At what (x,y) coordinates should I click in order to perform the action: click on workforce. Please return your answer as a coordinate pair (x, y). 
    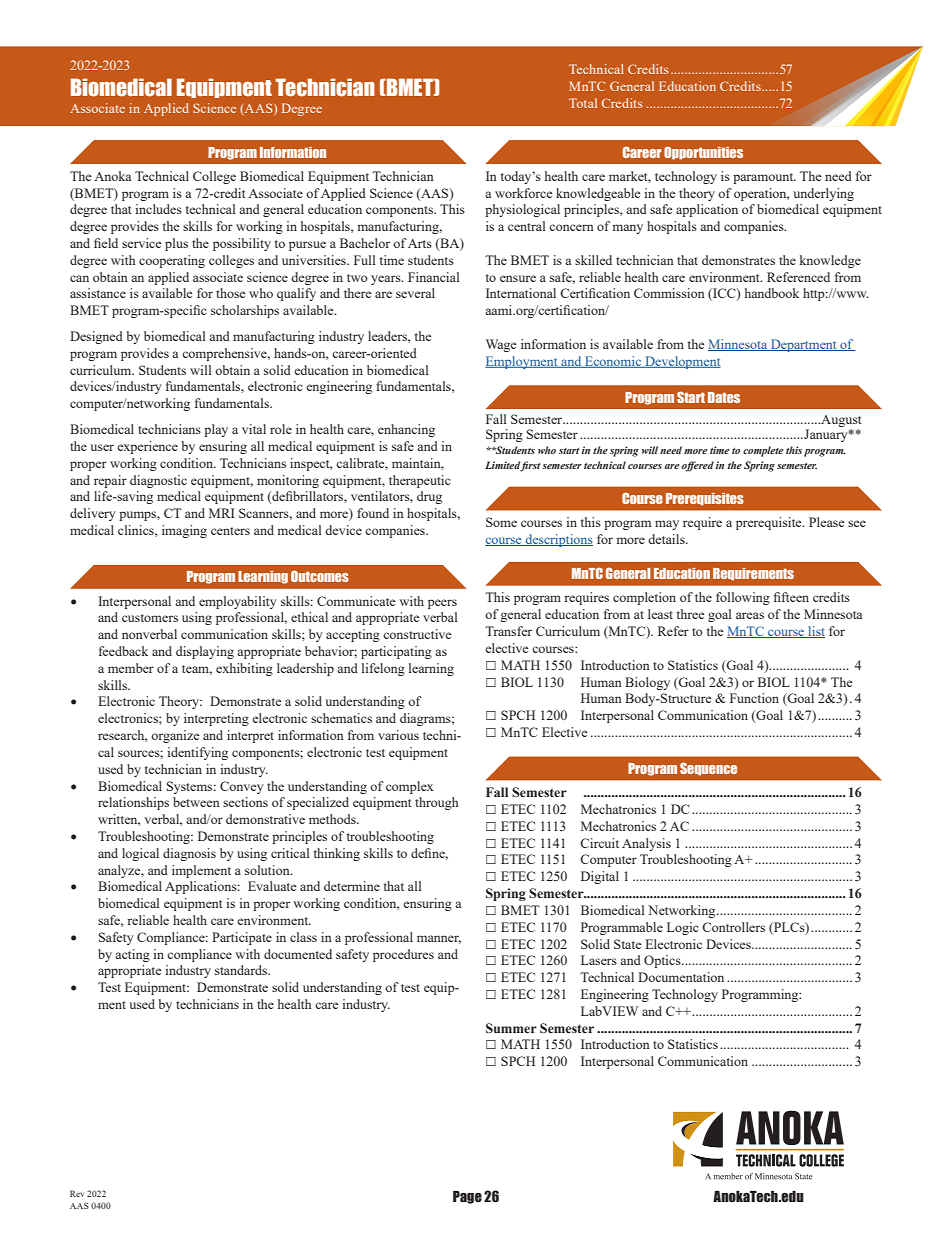
    Looking at the image, I should click on (523, 193).
